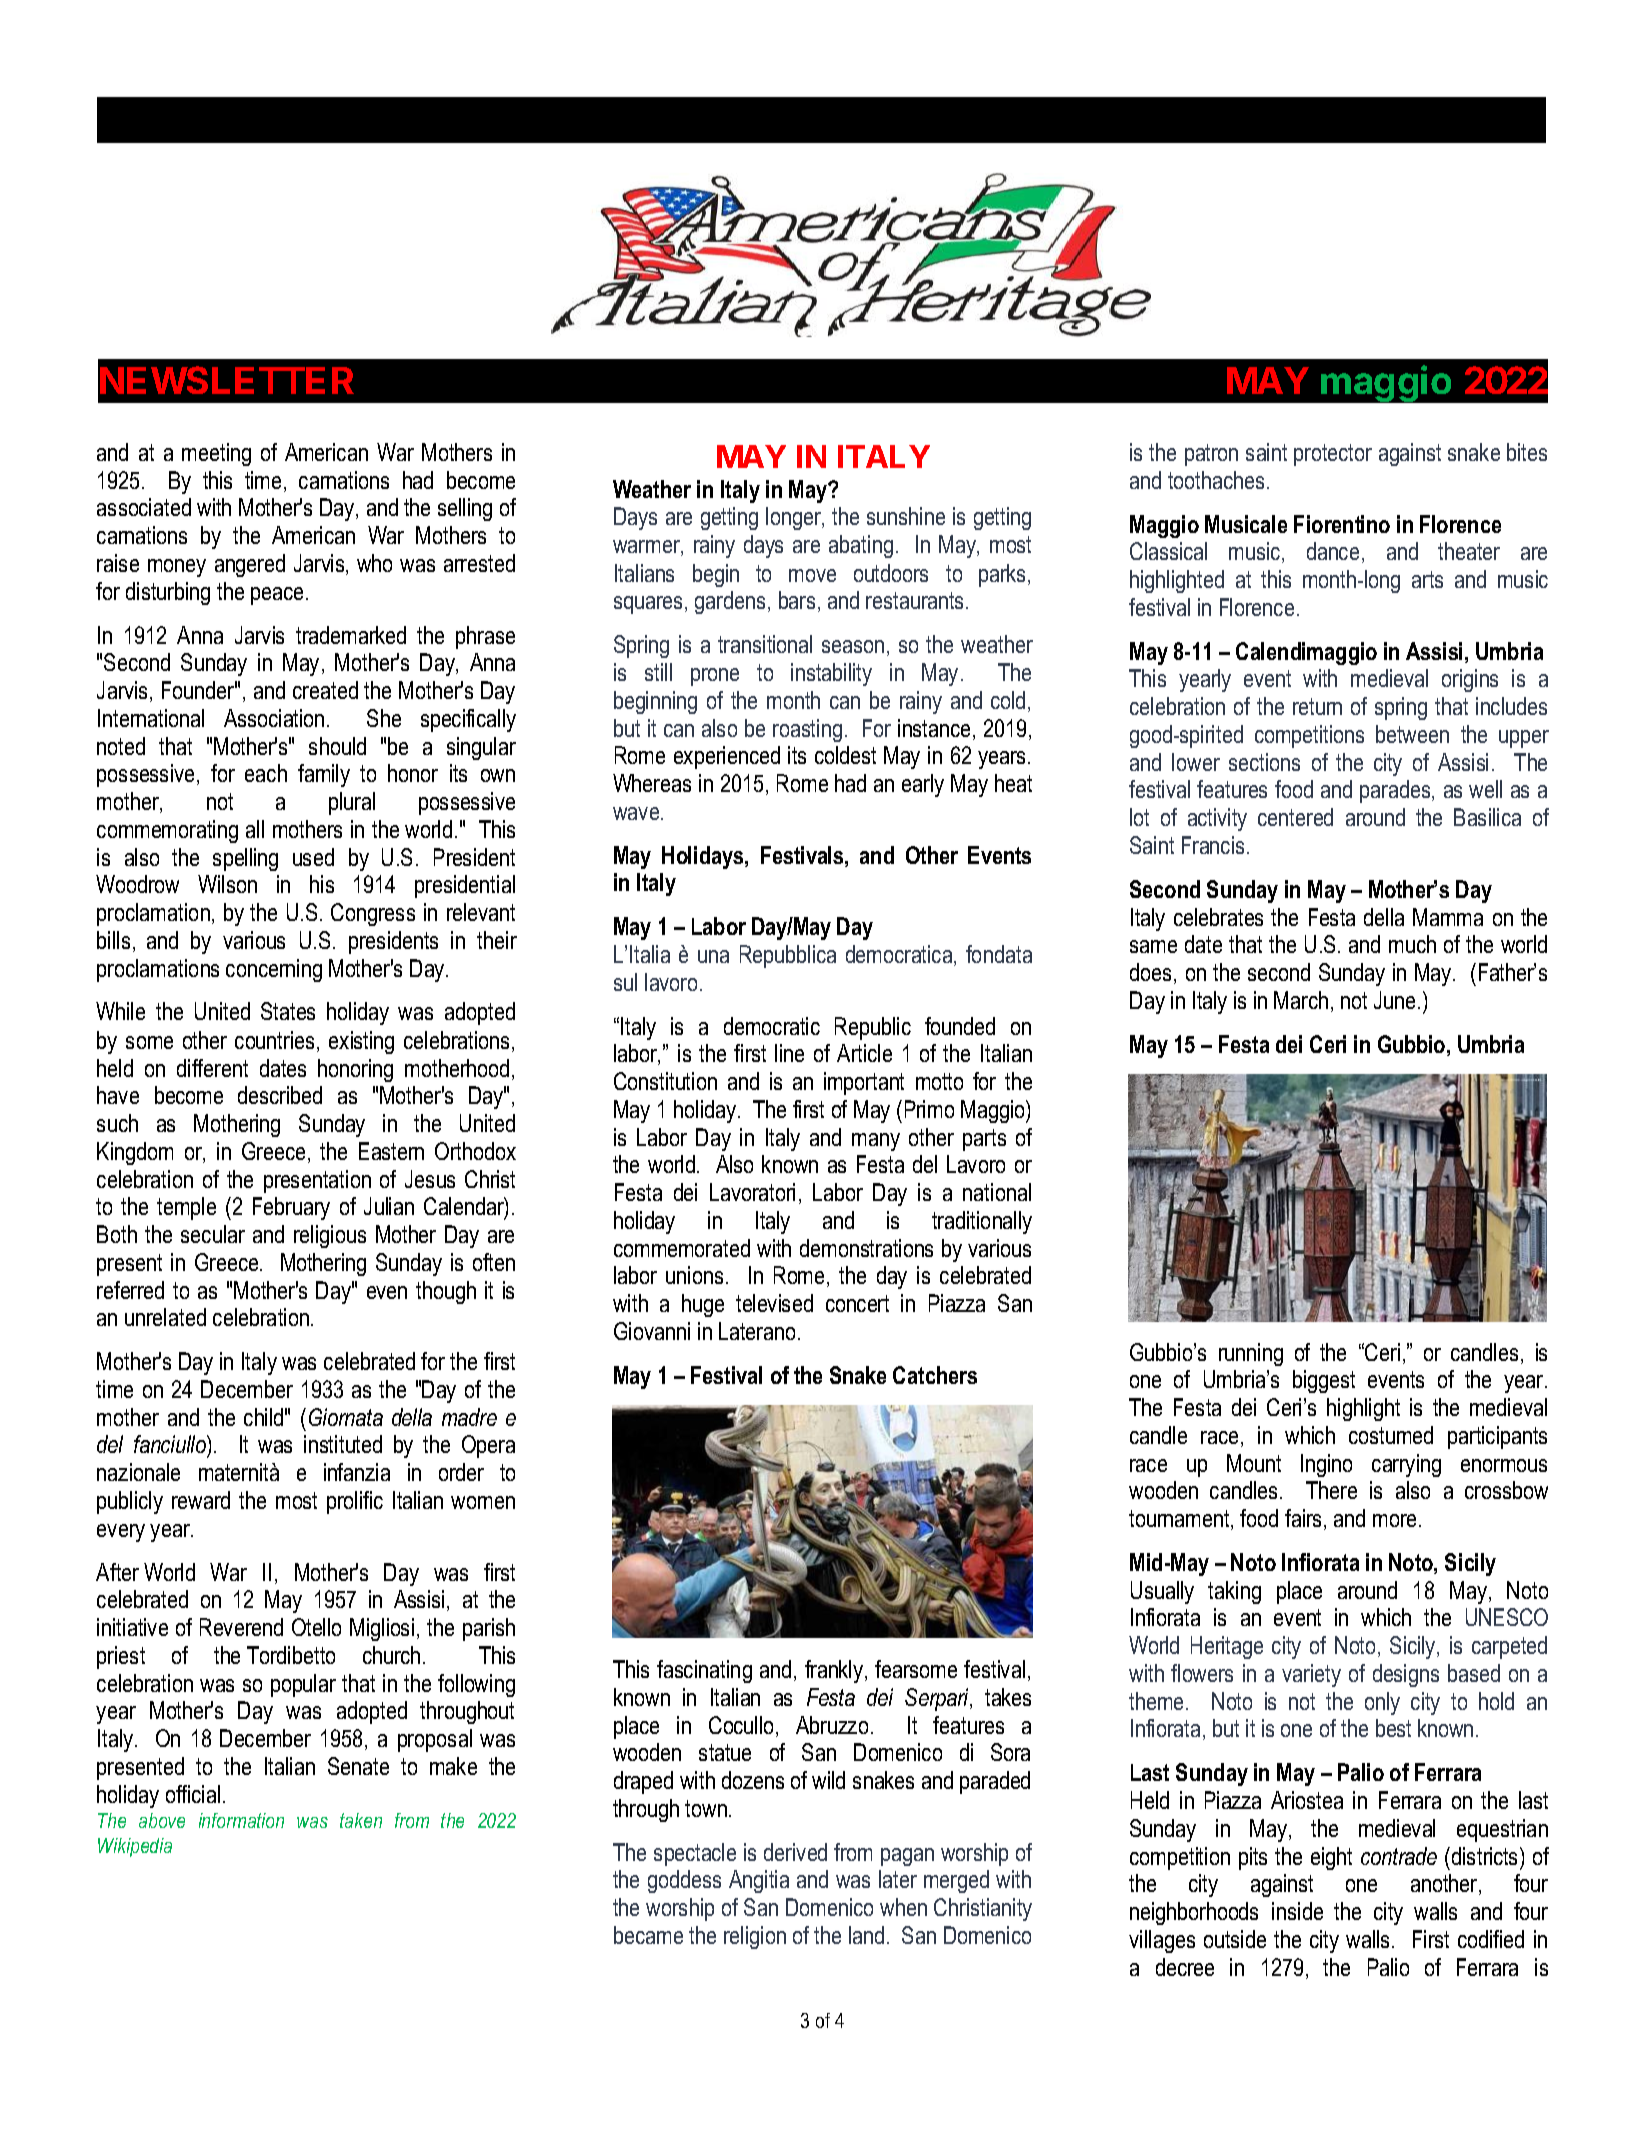 The height and width of the page is (2129, 1645). What do you see at coordinates (866, 1935) in the page?
I see `land` at bounding box center [866, 1935].
